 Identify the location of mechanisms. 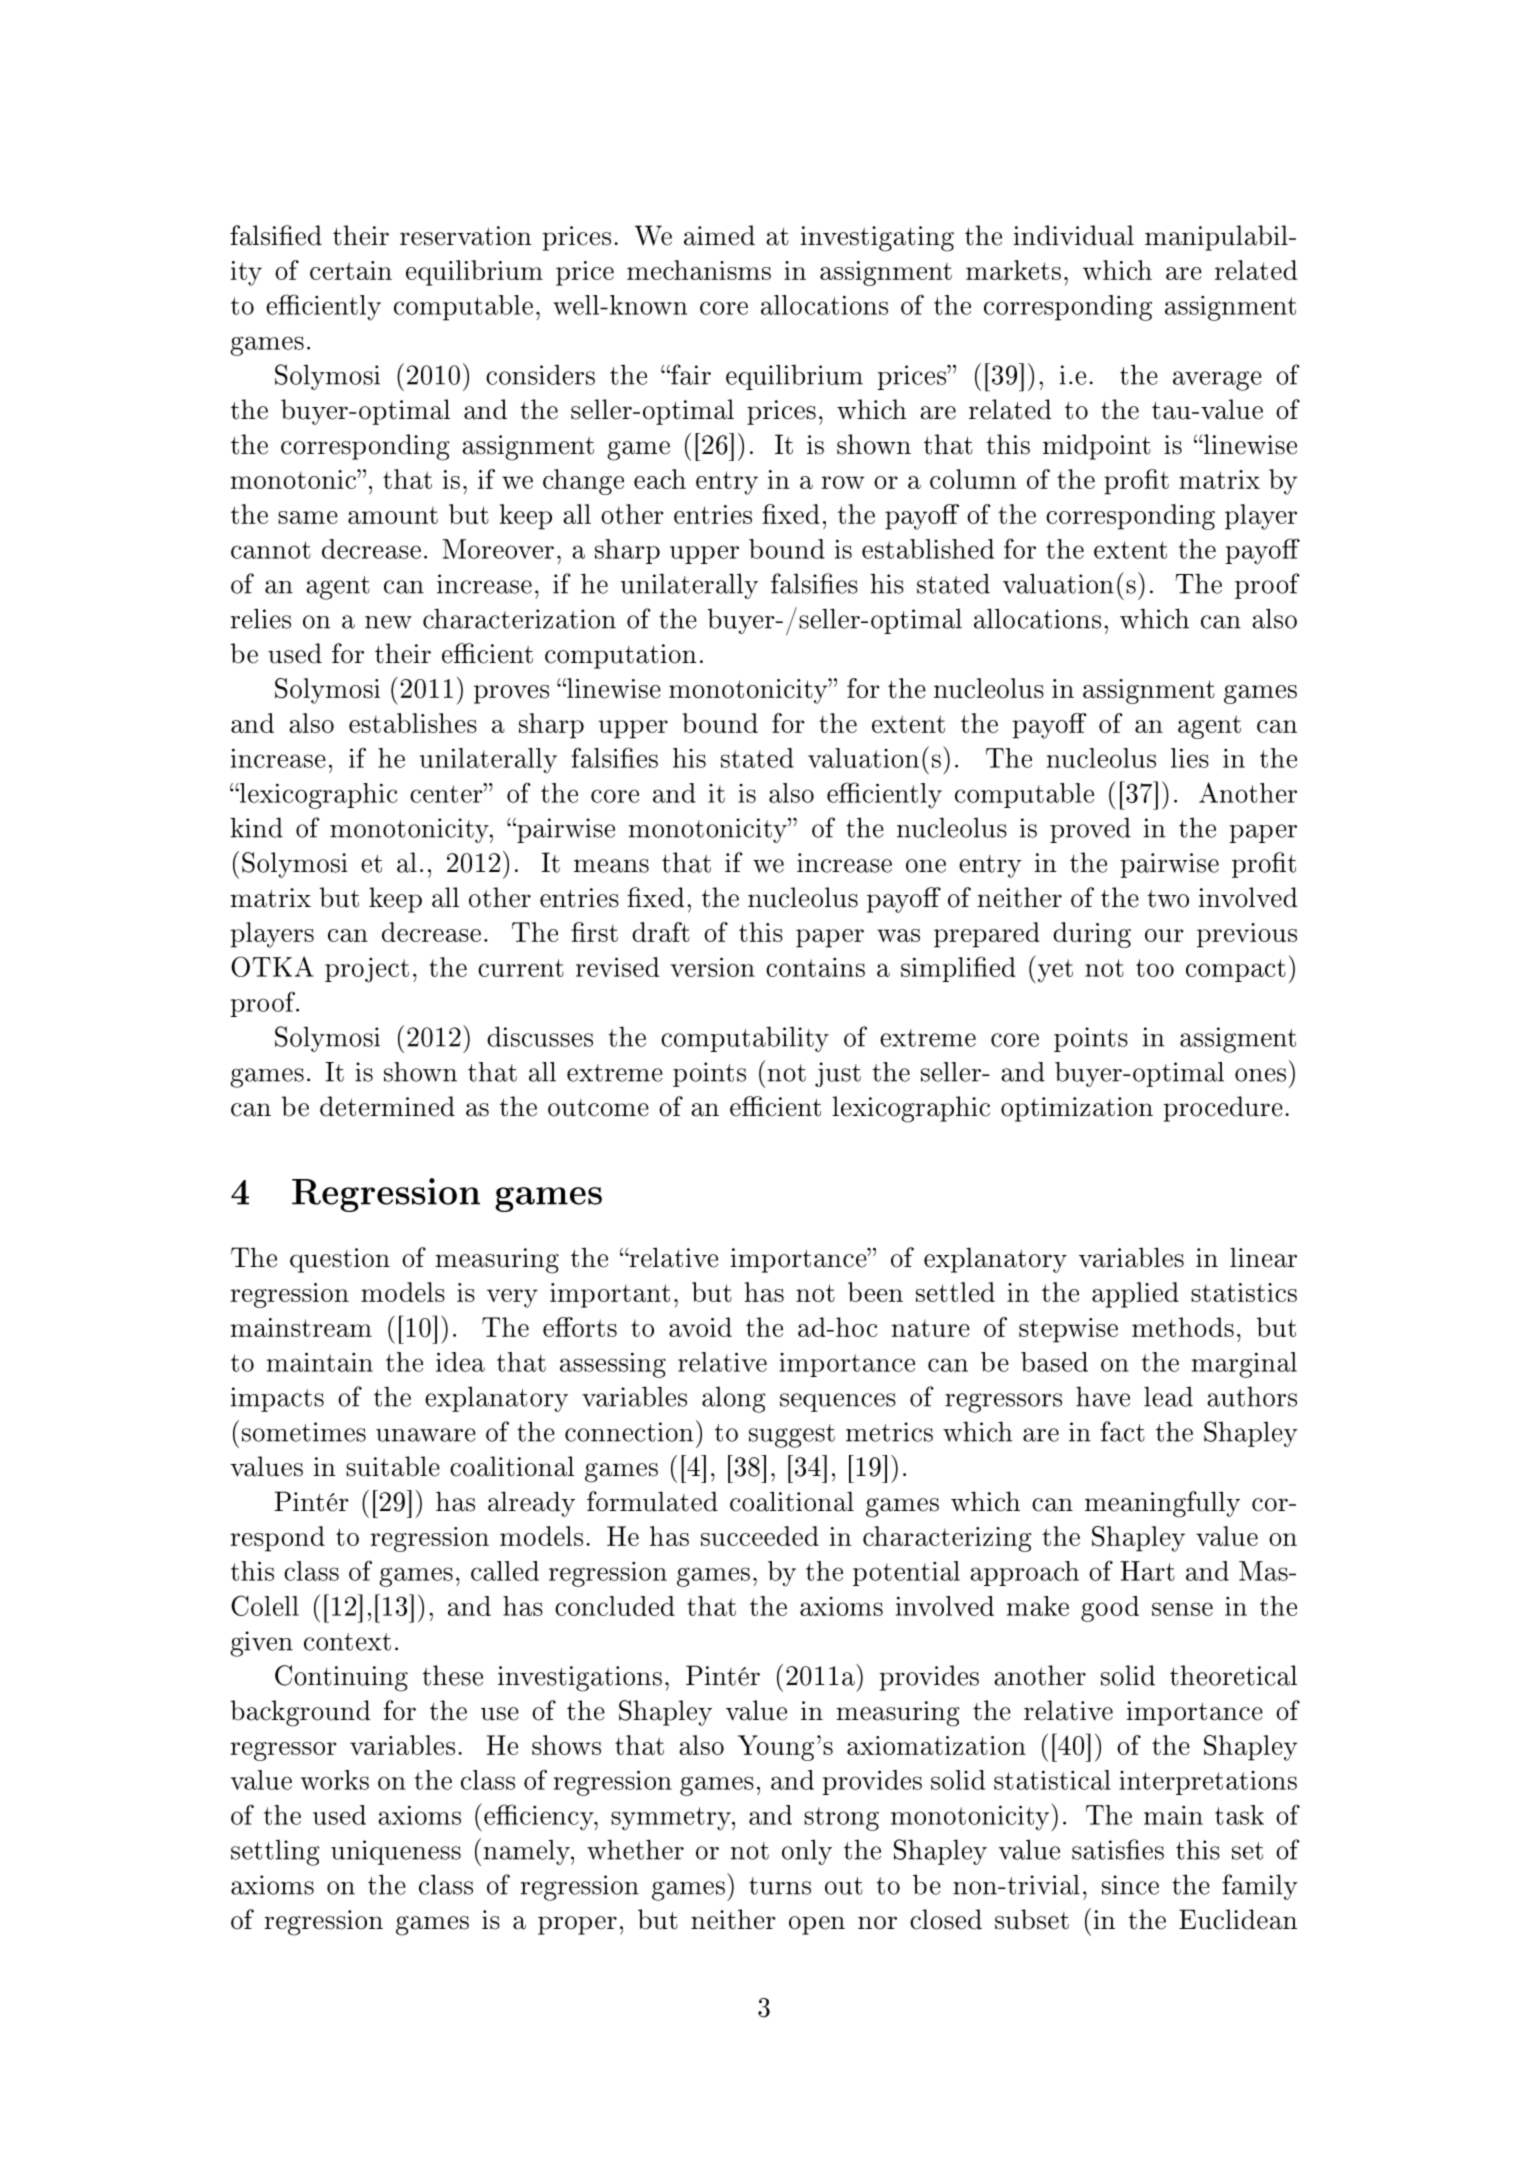
(699, 270).
